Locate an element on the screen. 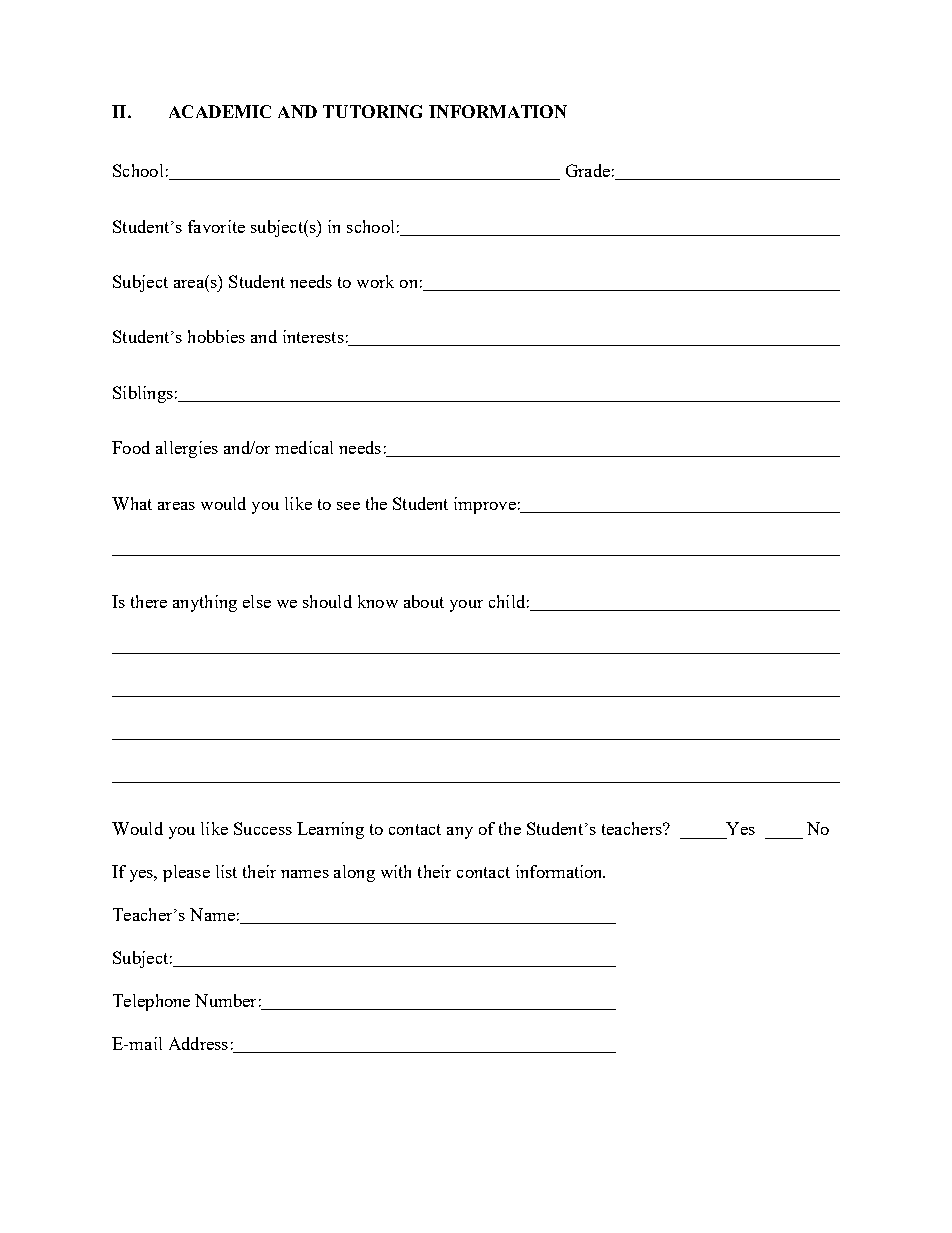 Image resolution: width=952 pixels, height=1233 pixels. TUTORING is located at coordinates (372, 111).
